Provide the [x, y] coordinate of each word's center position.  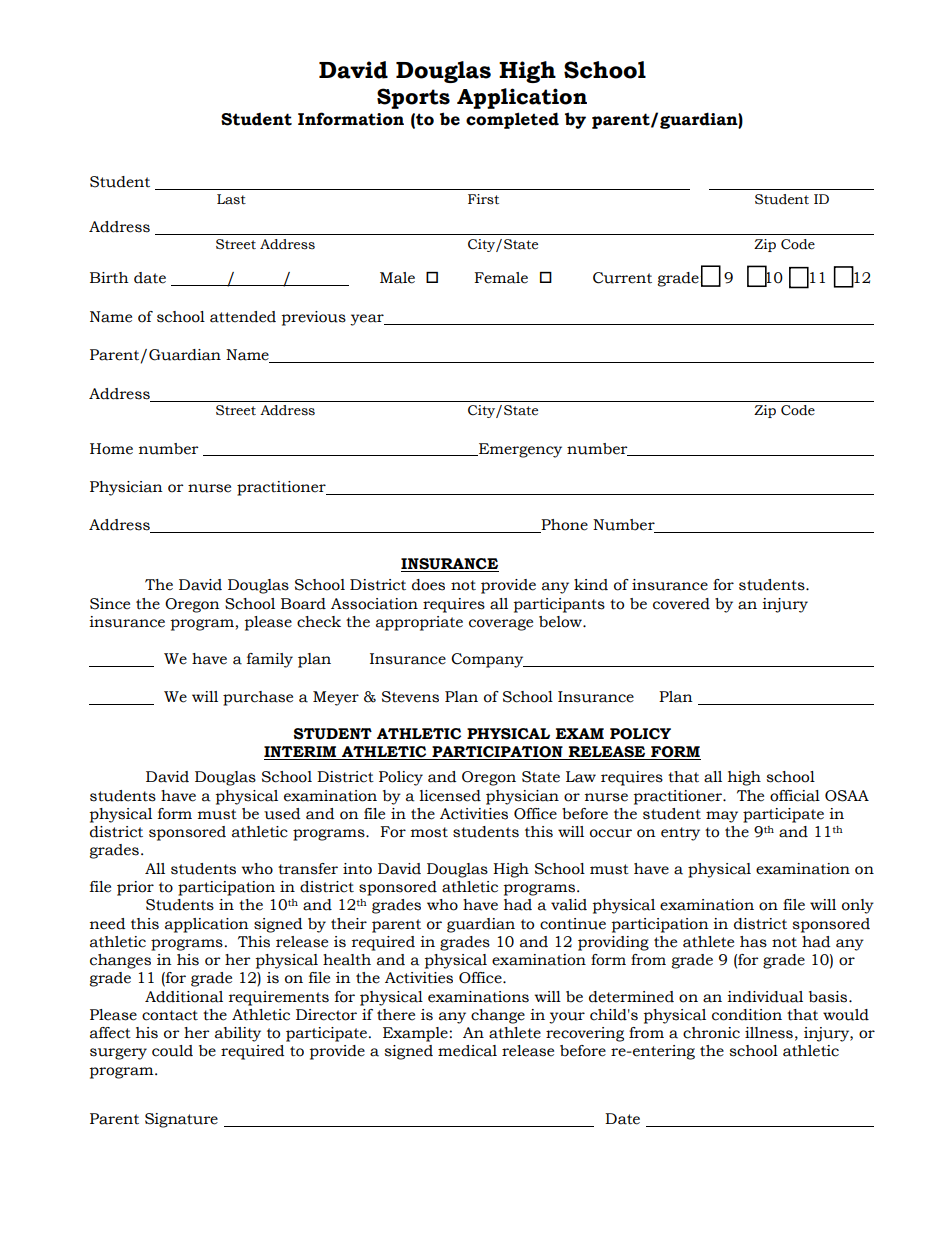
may [722, 817]
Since [110, 604]
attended [243, 317]
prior [135, 888]
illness [769, 1033]
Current [622, 278]
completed [512, 120]
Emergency [519, 450]
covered [681, 604]
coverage [501, 625]
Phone [564, 526]
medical [467, 1051]
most [429, 832]
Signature [181, 1120]
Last [231, 199]
